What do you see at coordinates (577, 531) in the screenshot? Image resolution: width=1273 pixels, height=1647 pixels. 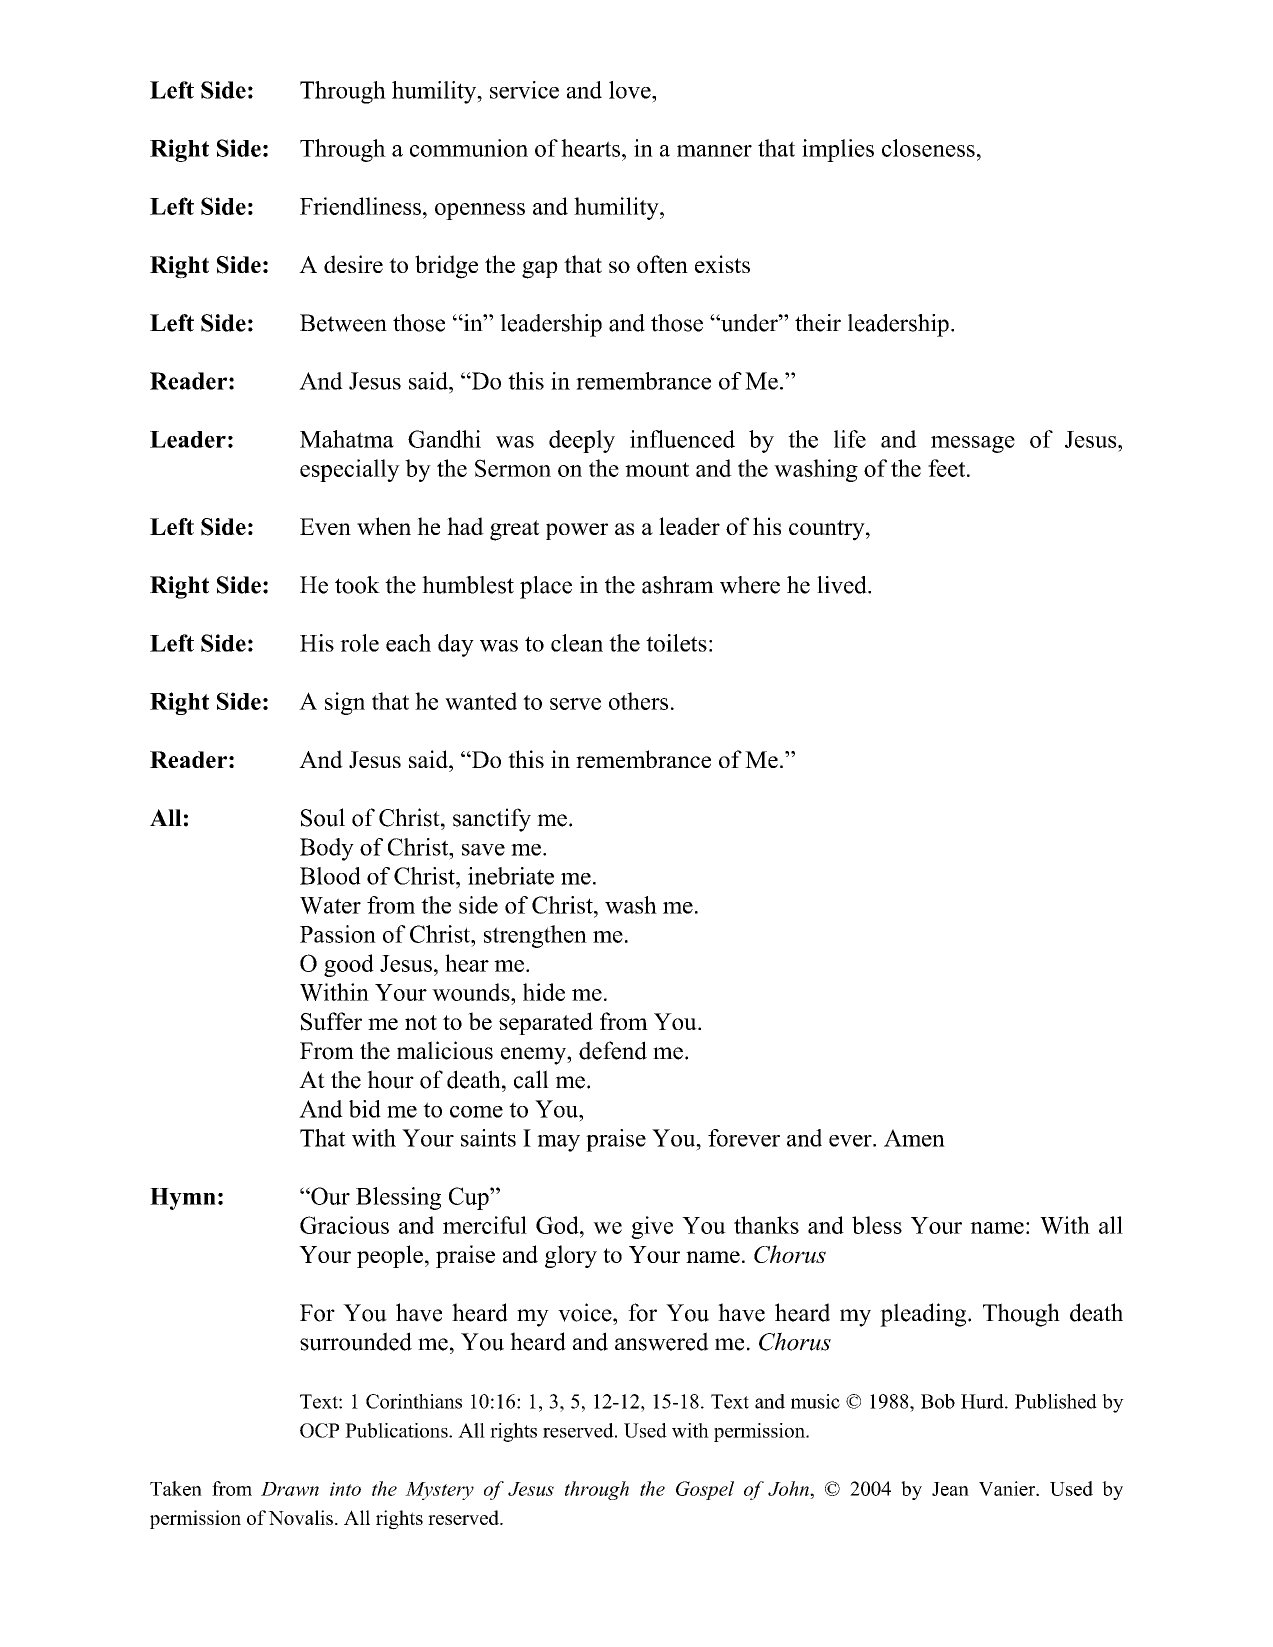 I see `power` at bounding box center [577, 531].
